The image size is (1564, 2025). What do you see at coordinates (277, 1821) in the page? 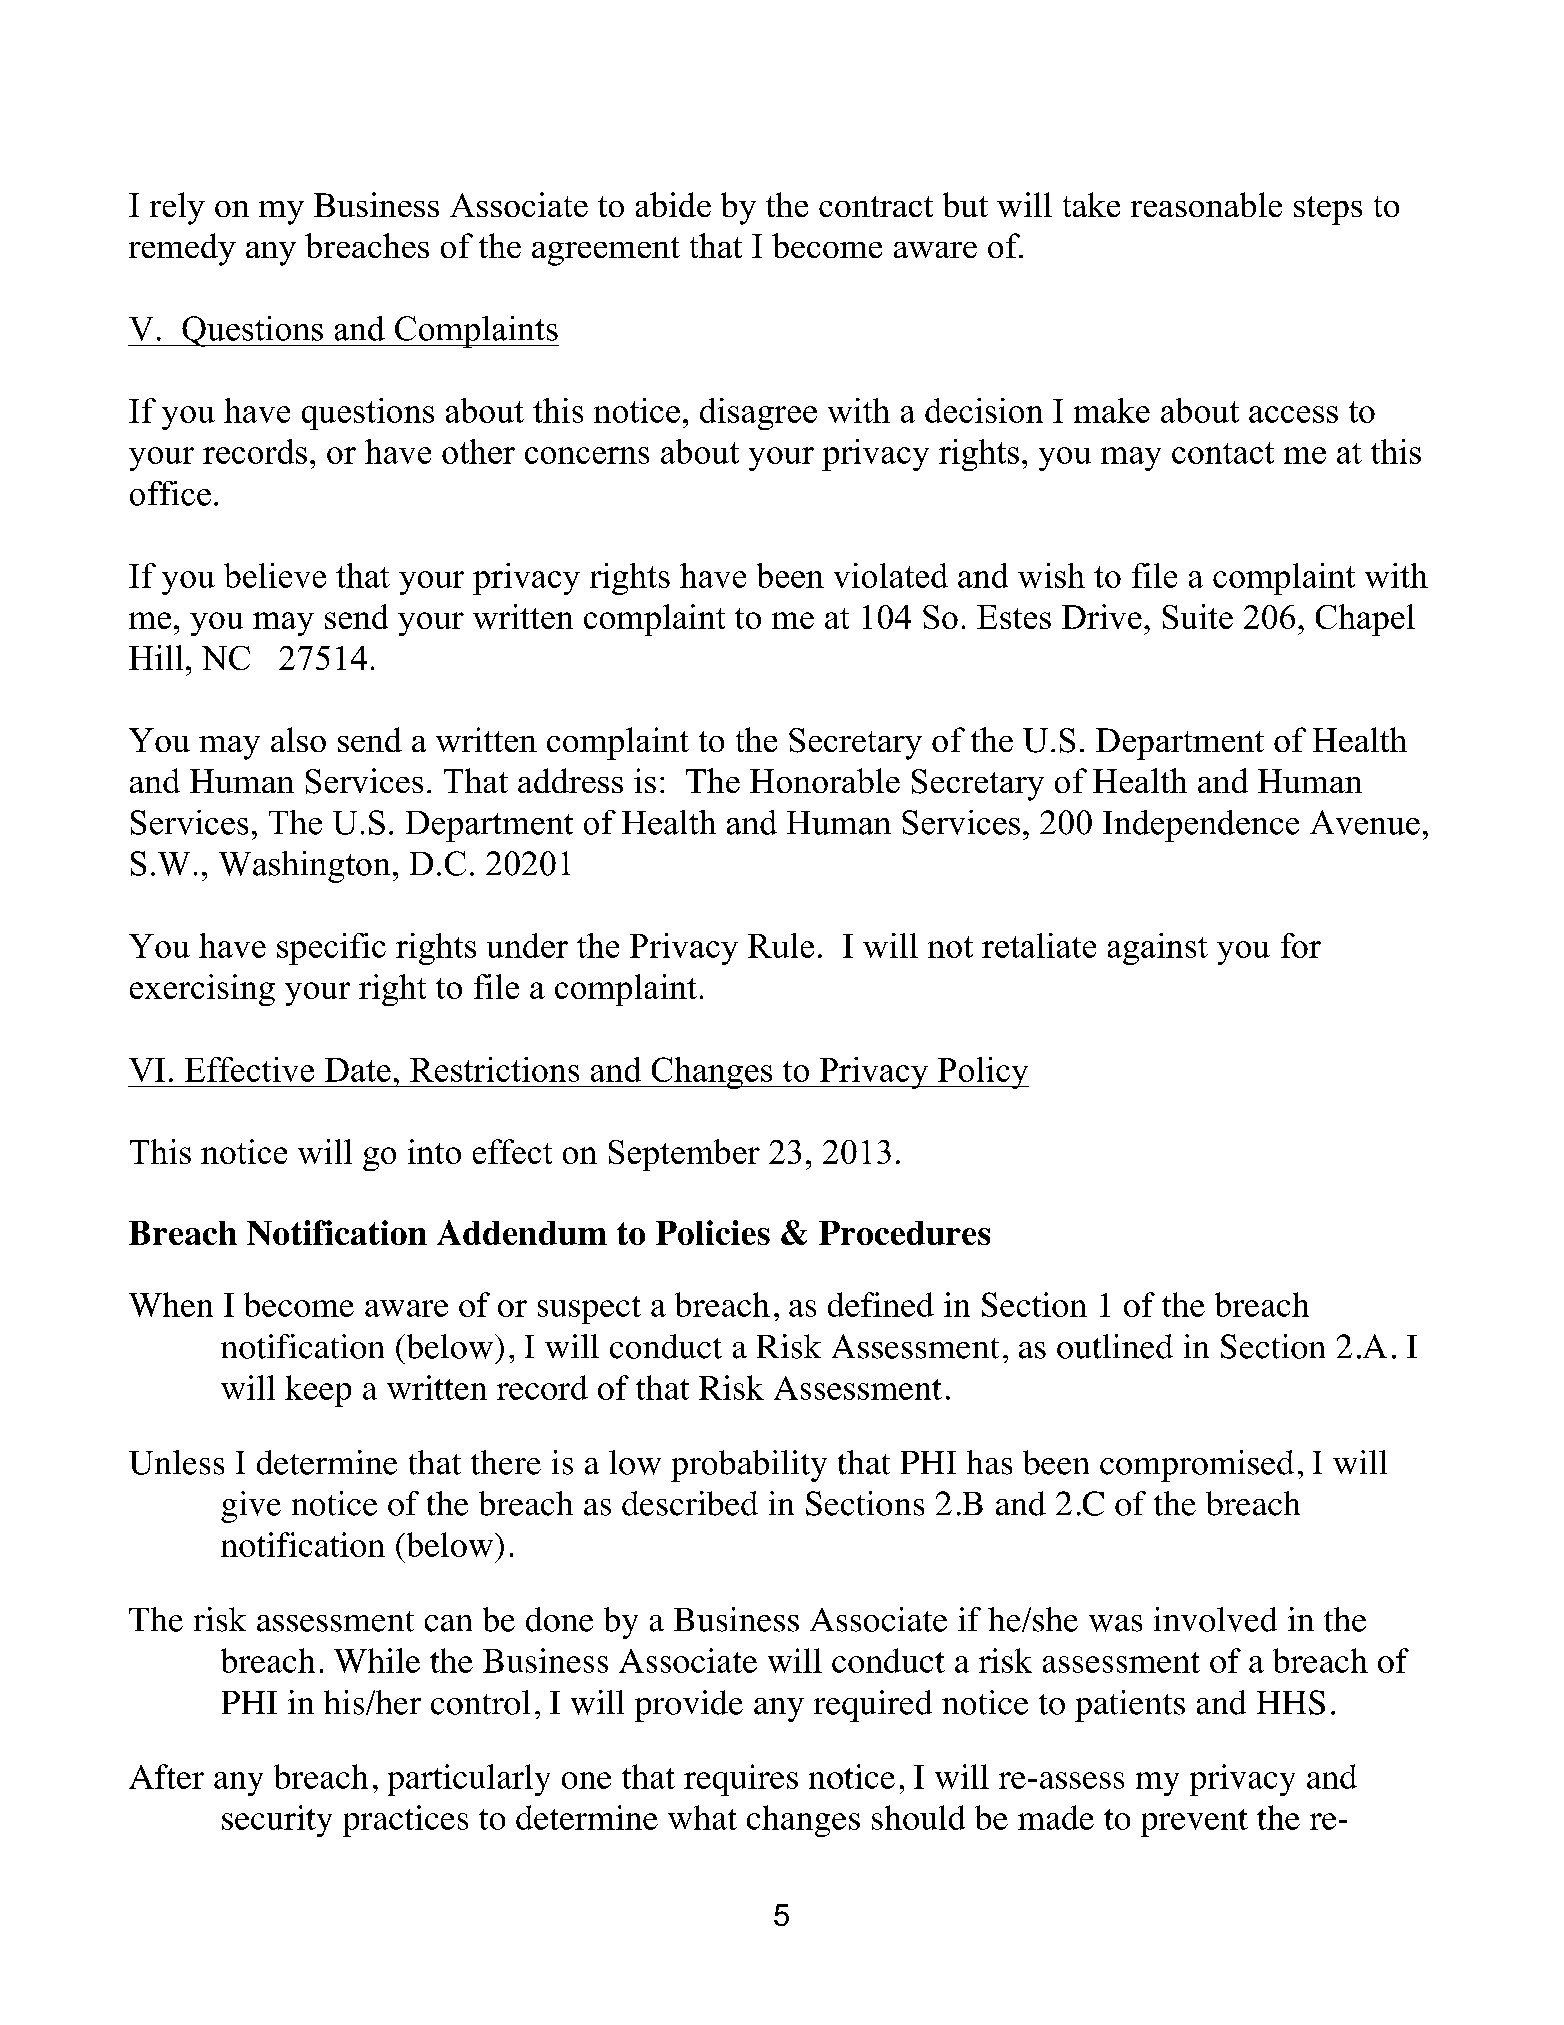
I see `security` at bounding box center [277, 1821].
